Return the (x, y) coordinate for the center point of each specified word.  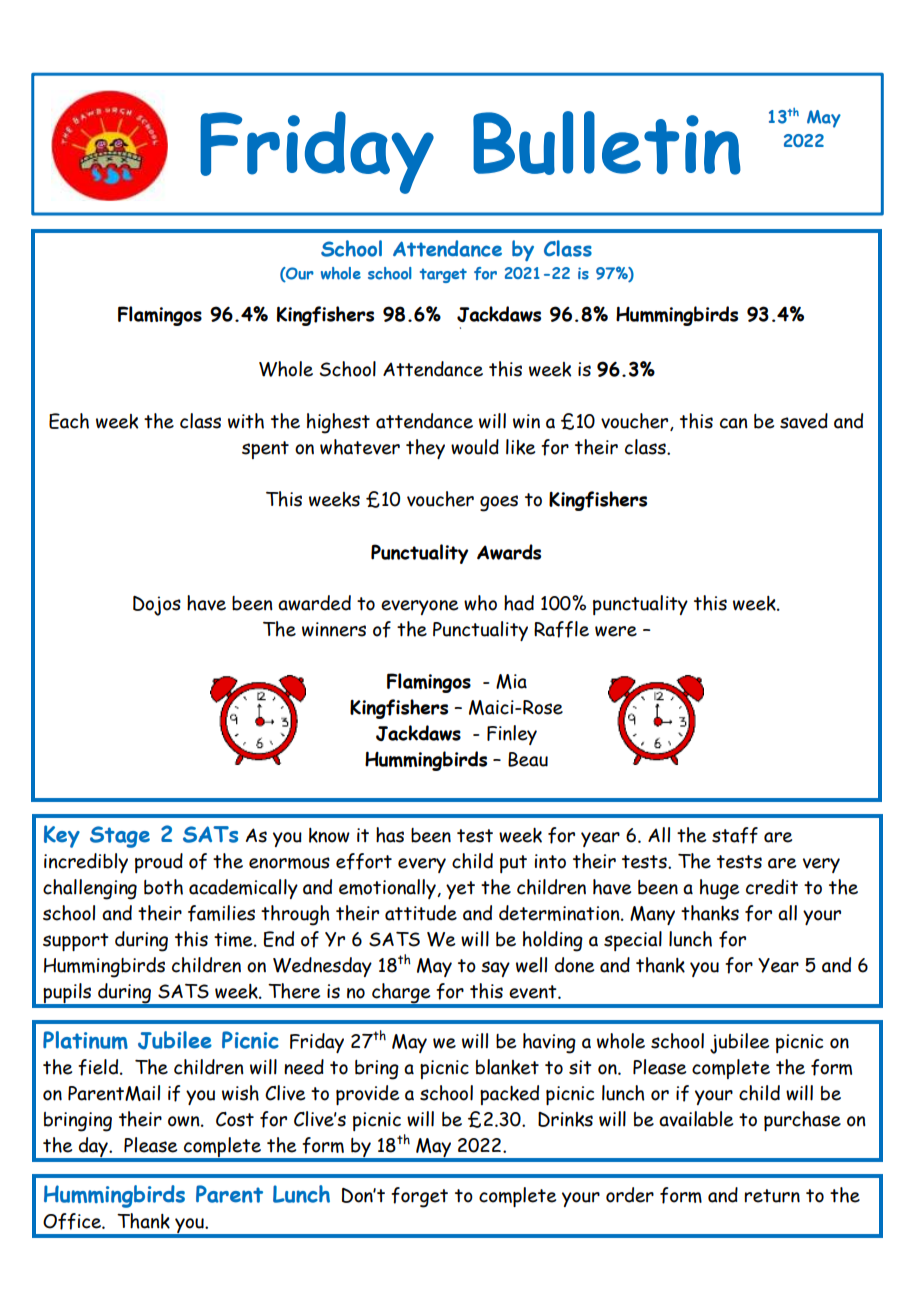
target (443, 275)
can (734, 423)
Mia (511, 681)
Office (73, 1221)
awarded (314, 603)
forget (419, 1197)
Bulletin (607, 143)
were (616, 631)
